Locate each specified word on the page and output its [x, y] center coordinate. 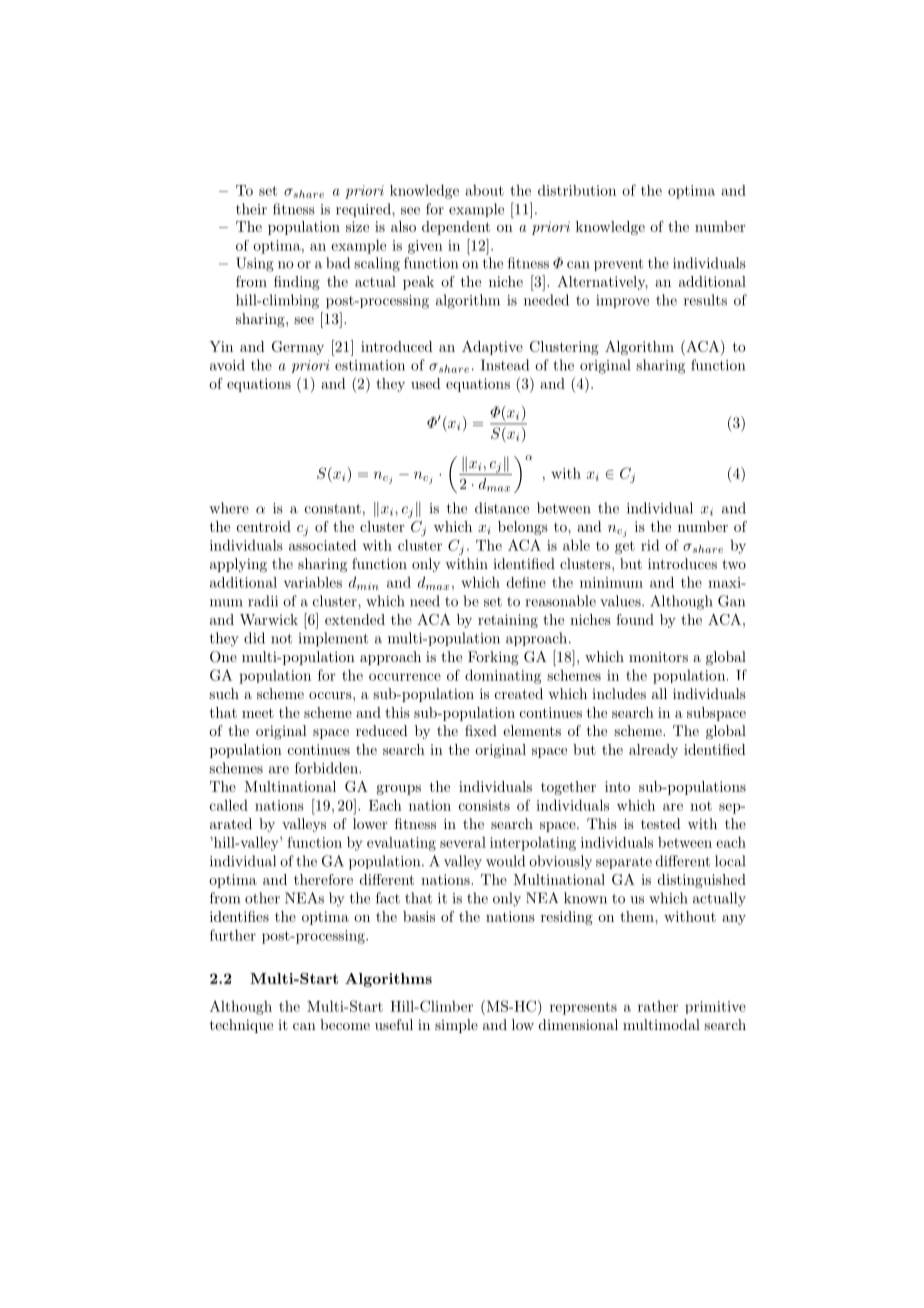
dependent [456, 228]
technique [241, 1026]
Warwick [269, 619]
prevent [618, 265]
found [635, 619]
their [251, 209]
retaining [508, 621]
